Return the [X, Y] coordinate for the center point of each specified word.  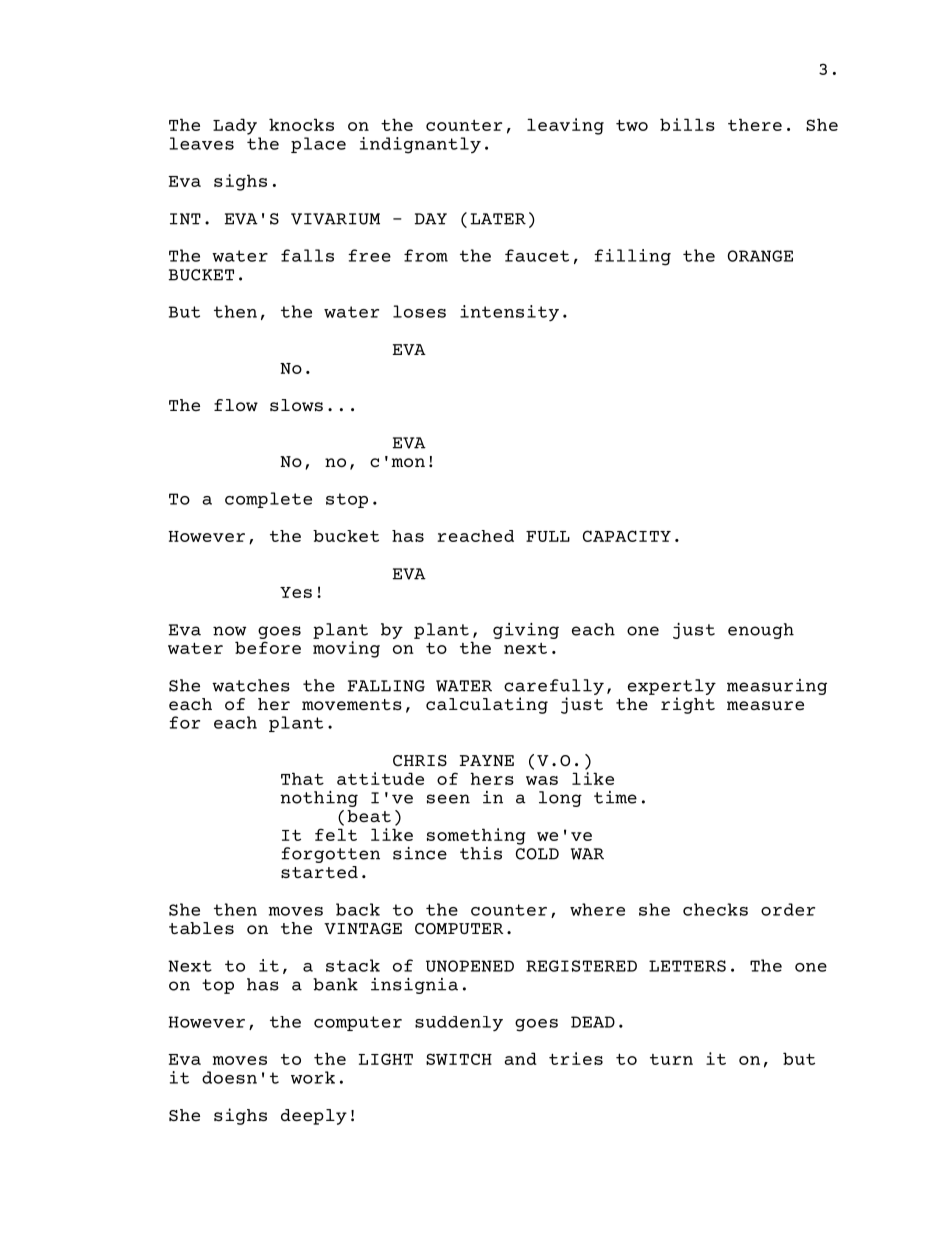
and [520, 1058]
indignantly [420, 145]
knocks [301, 124]
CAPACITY [627, 536]
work [313, 1077]
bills [687, 124]
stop [347, 500]
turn [671, 1059]
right [688, 705]
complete [268, 500]
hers [492, 778]
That [302, 778]
